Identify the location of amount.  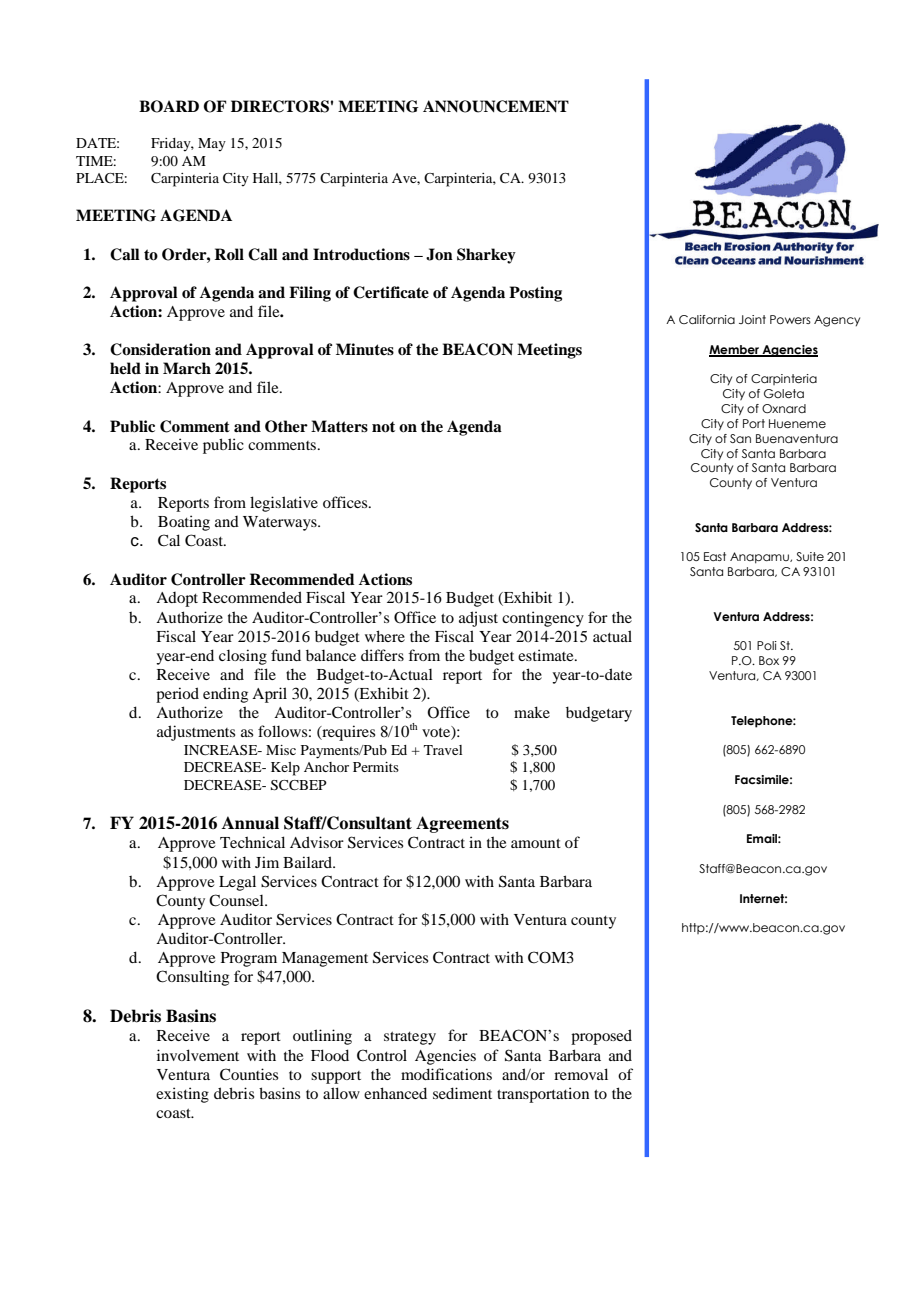
(536, 843).
